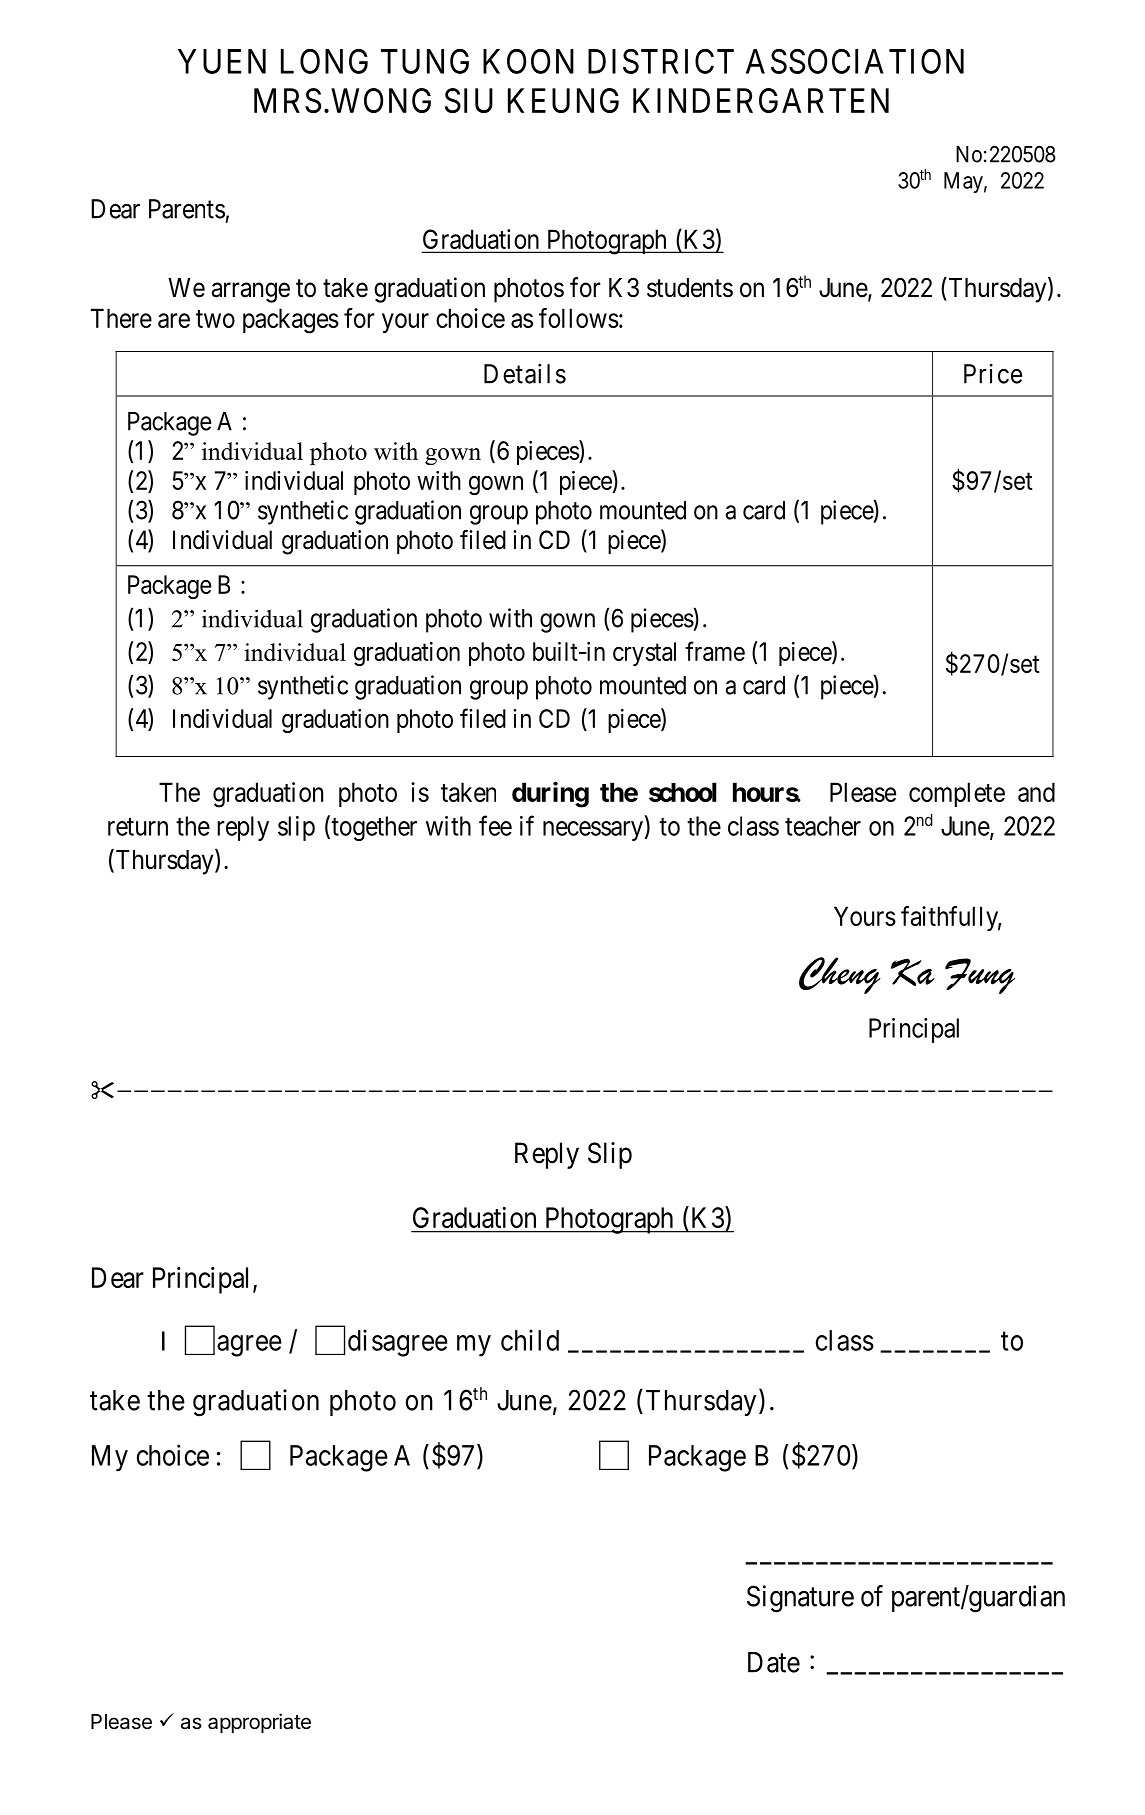  What do you see at coordinates (222, 61) in the image?
I see `YUEN` at bounding box center [222, 61].
